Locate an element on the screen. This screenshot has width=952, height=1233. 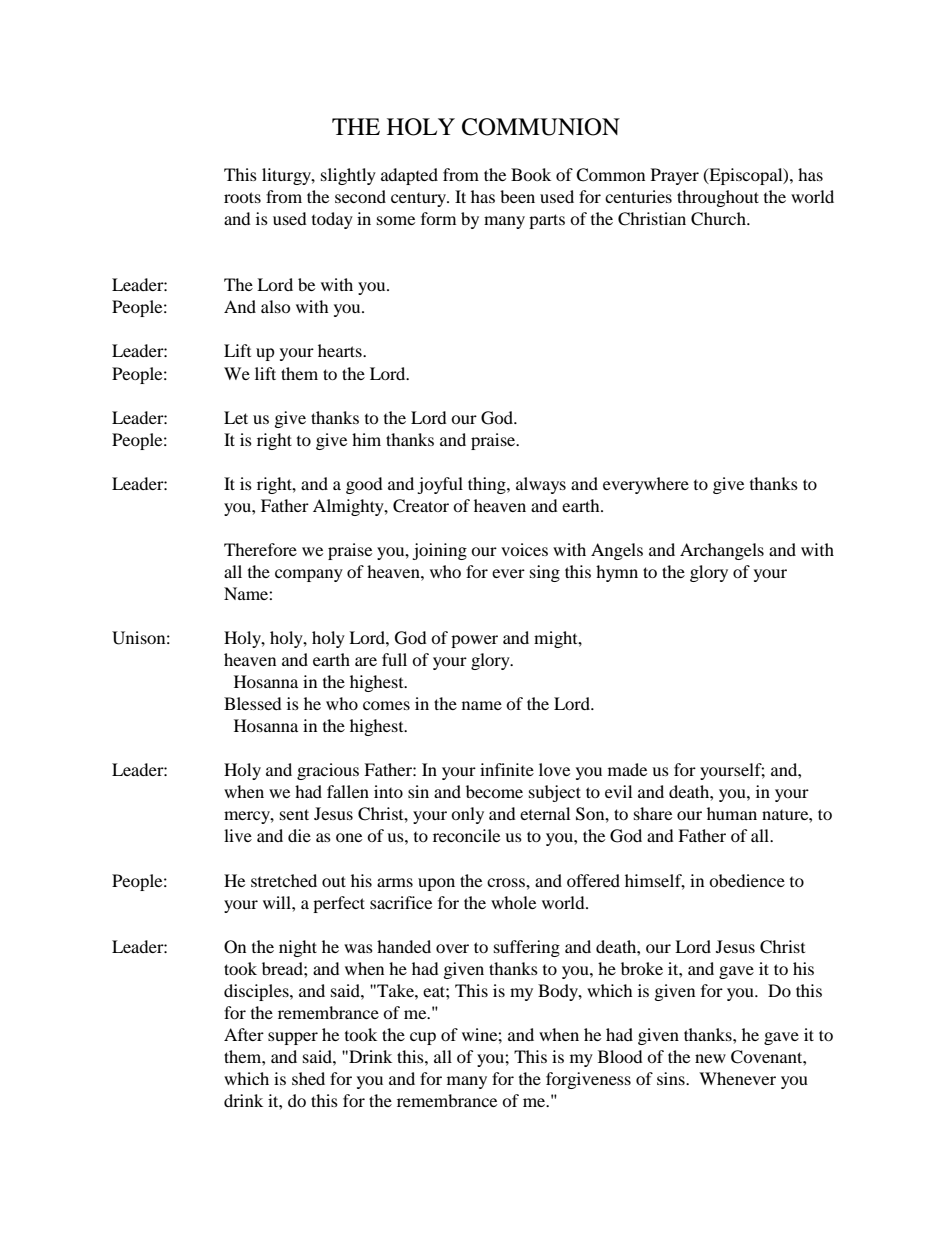
cup is located at coordinates (423, 1038).
